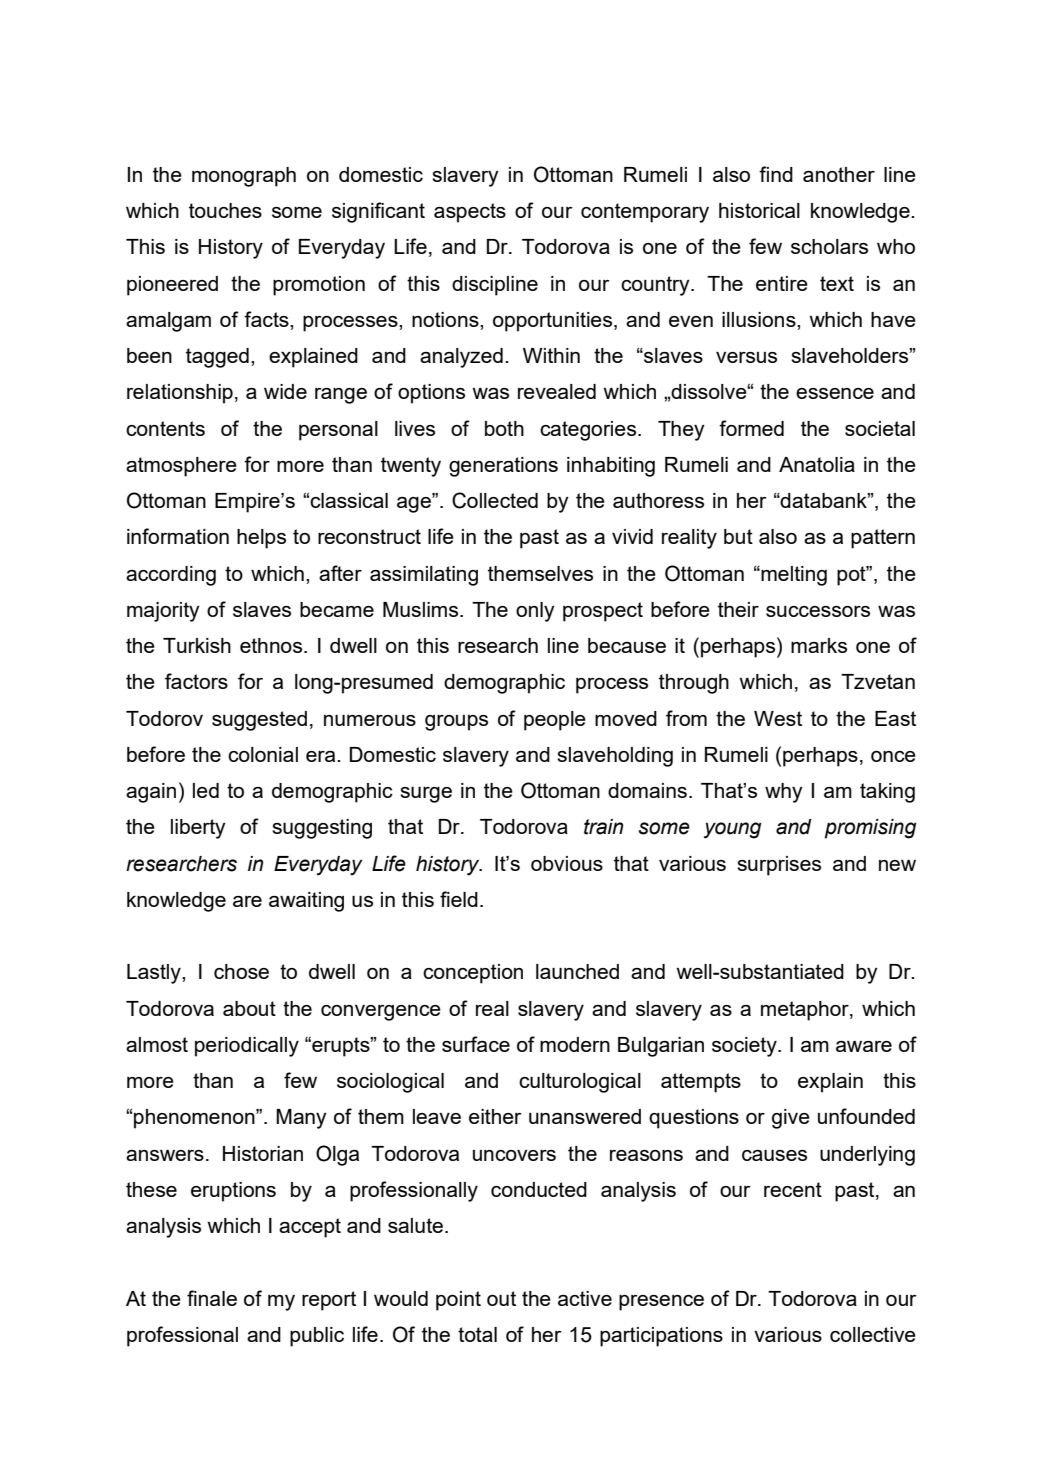 This page has height=1474, width=1042. Describe the element at coordinates (470, 213) in the page. I see `aspects` at that location.
